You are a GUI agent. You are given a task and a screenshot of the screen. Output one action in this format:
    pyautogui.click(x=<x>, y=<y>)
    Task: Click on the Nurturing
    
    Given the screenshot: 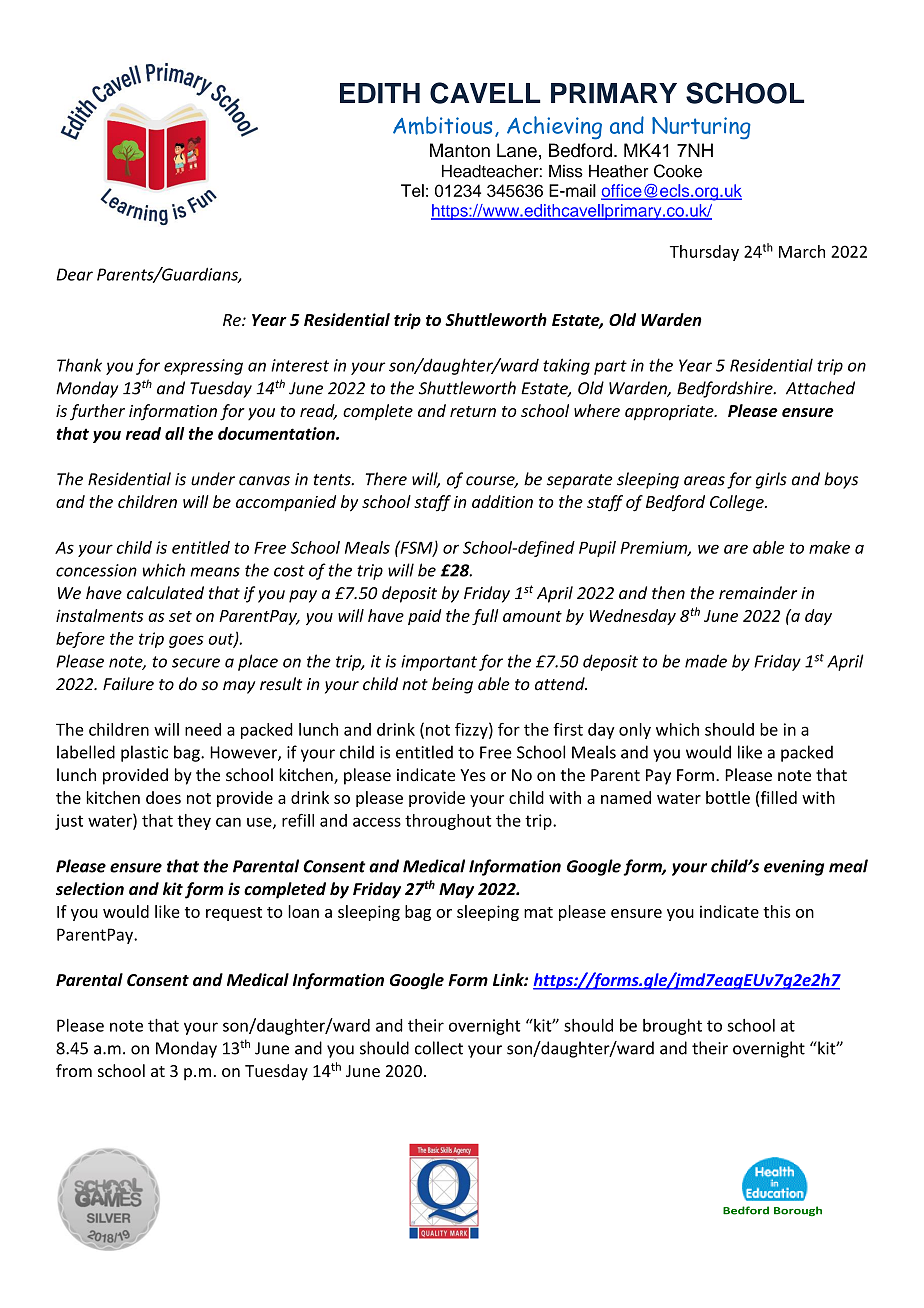 What is the action you would take?
    pyautogui.click(x=701, y=128)
